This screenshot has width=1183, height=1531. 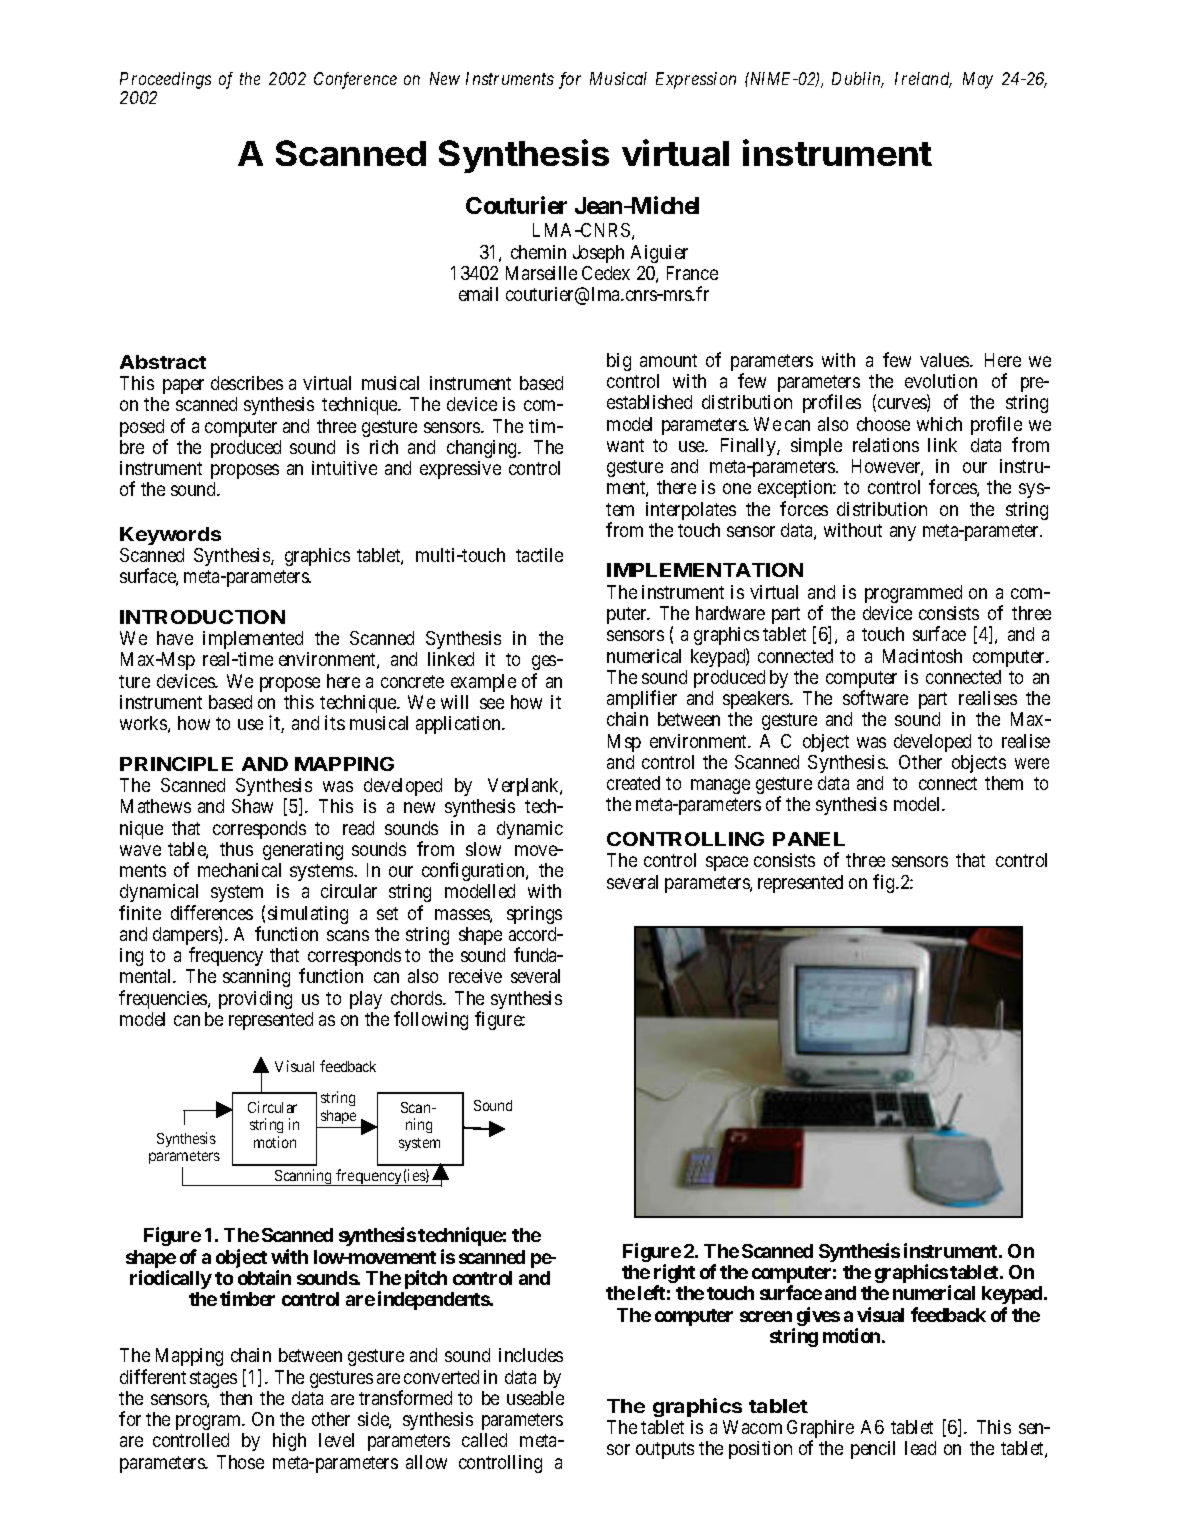 I want to click on then, so click(x=236, y=1398).
